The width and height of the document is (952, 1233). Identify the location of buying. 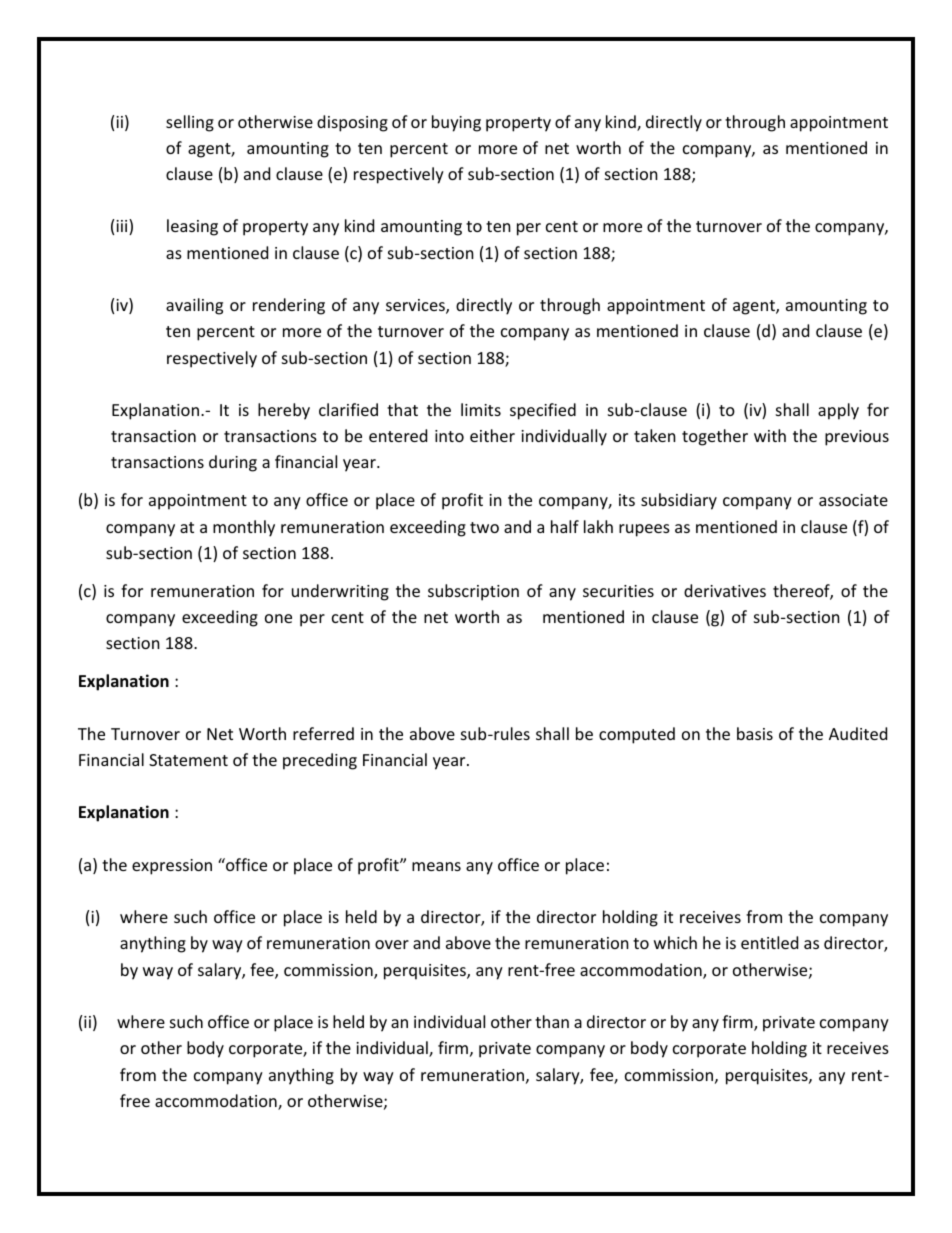
(456, 123).
